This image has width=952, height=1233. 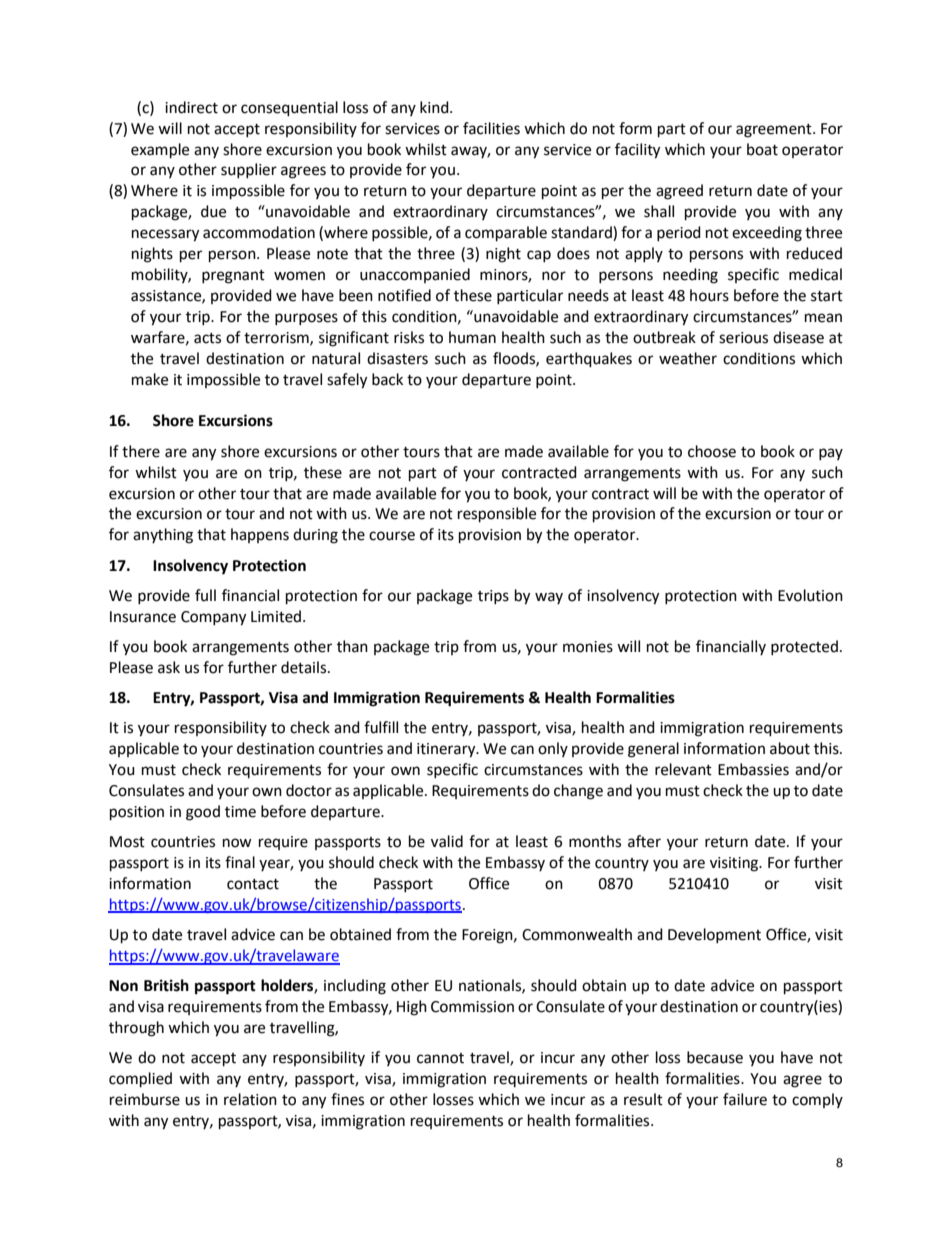 I want to click on acts, so click(x=207, y=338).
